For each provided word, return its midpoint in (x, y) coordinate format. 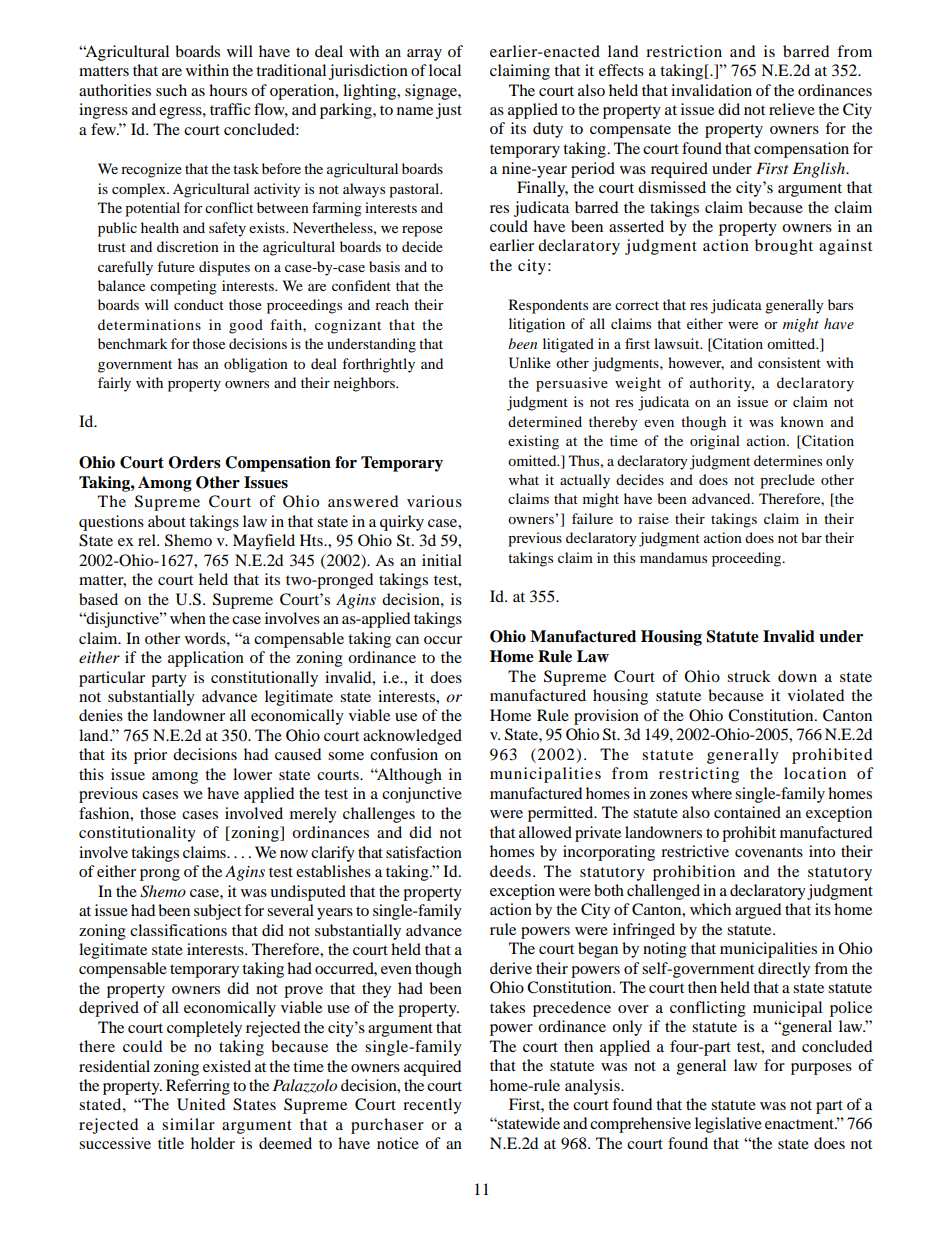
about (167, 521)
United (201, 1104)
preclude (787, 481)
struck (749, 676)
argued (758, 911)
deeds (510, 871)
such (171, 90)
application (206, 659)
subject (217, 912)
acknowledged (412, 737)
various (434, 501)
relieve (792, 109)
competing (183, 287)
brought (784, 247)
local (445, 70)
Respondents (548, 306)
